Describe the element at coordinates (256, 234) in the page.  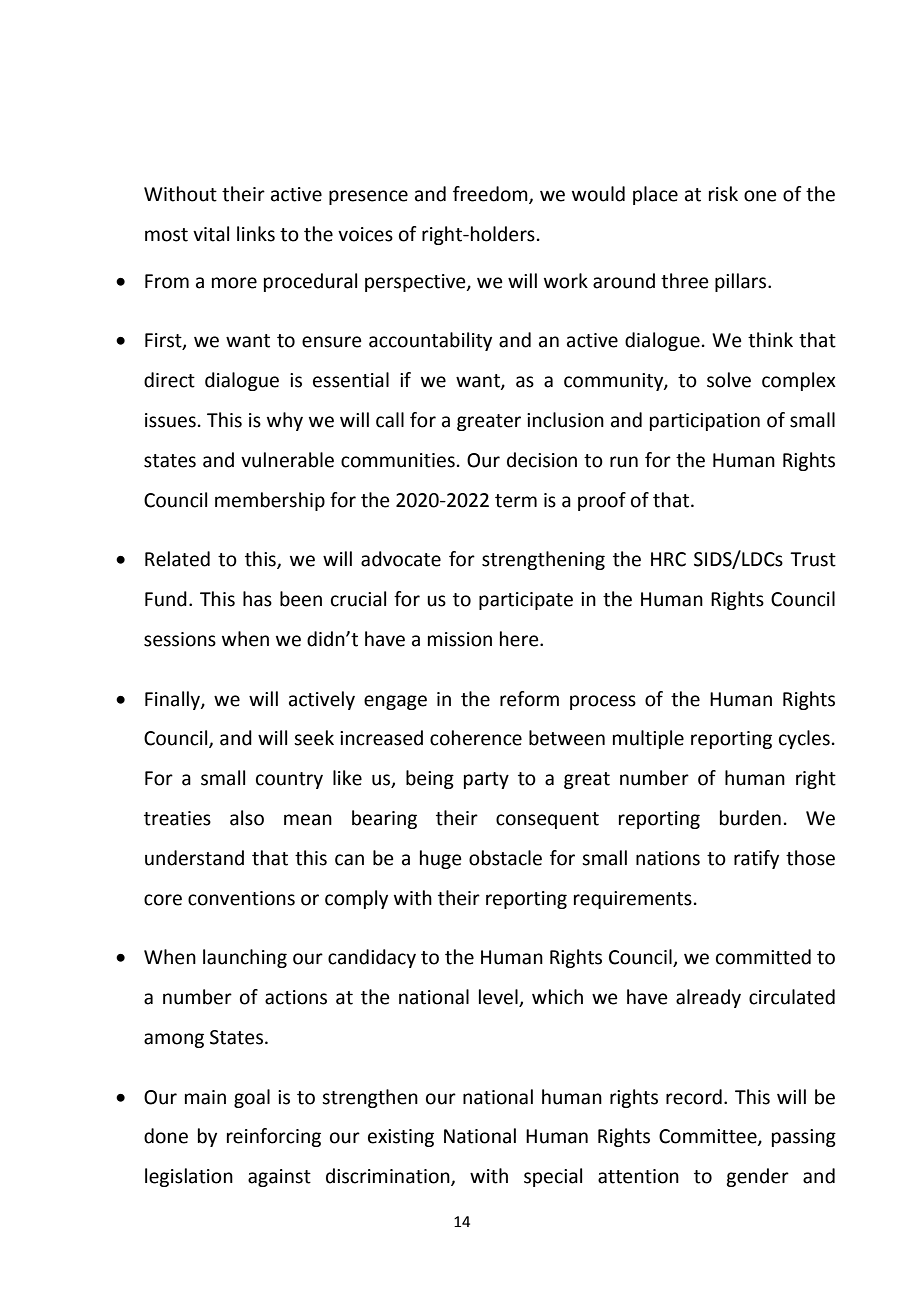
I see `links` at that location.
